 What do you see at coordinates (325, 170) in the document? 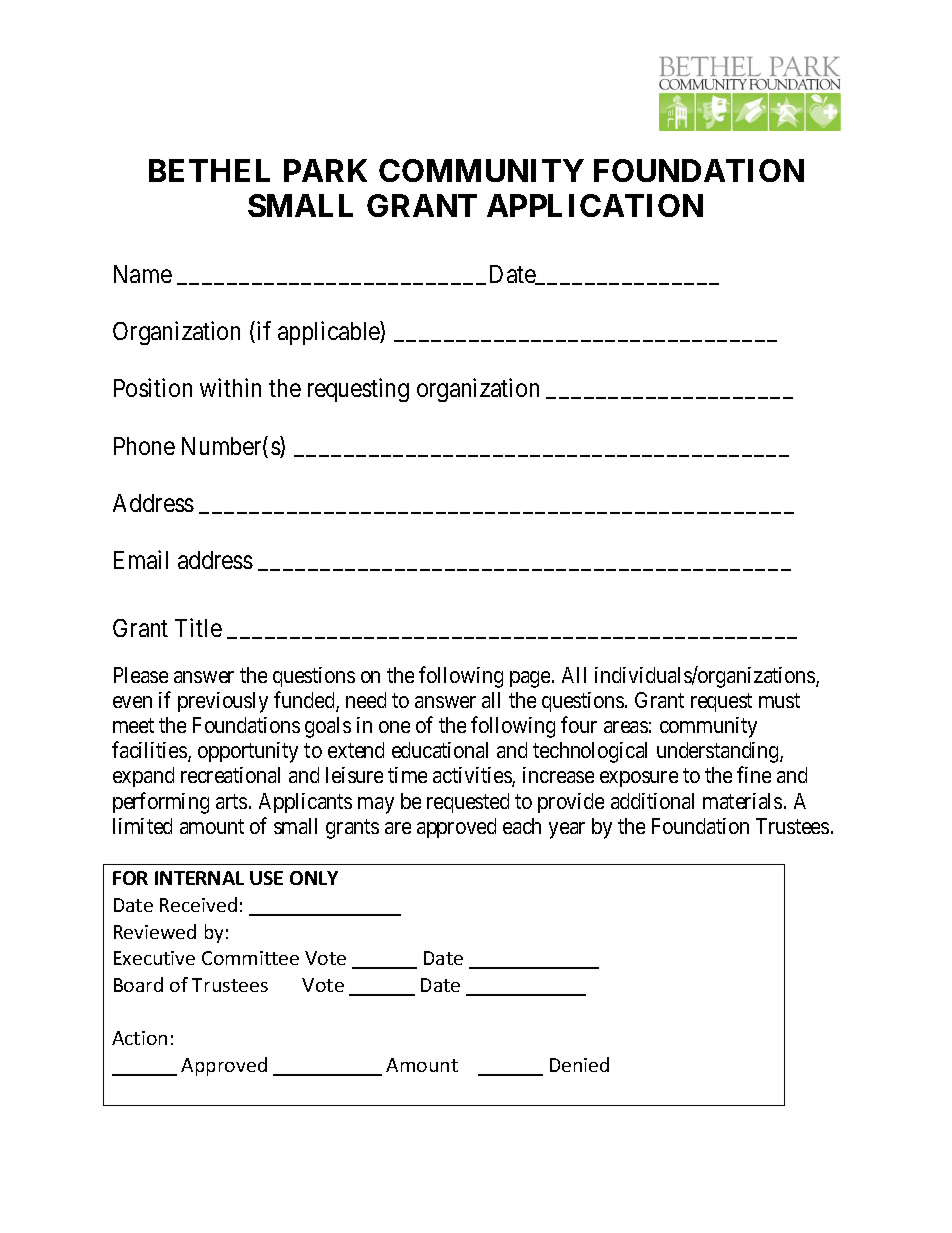
I see `PARK` at bounding box center [325, 170].
